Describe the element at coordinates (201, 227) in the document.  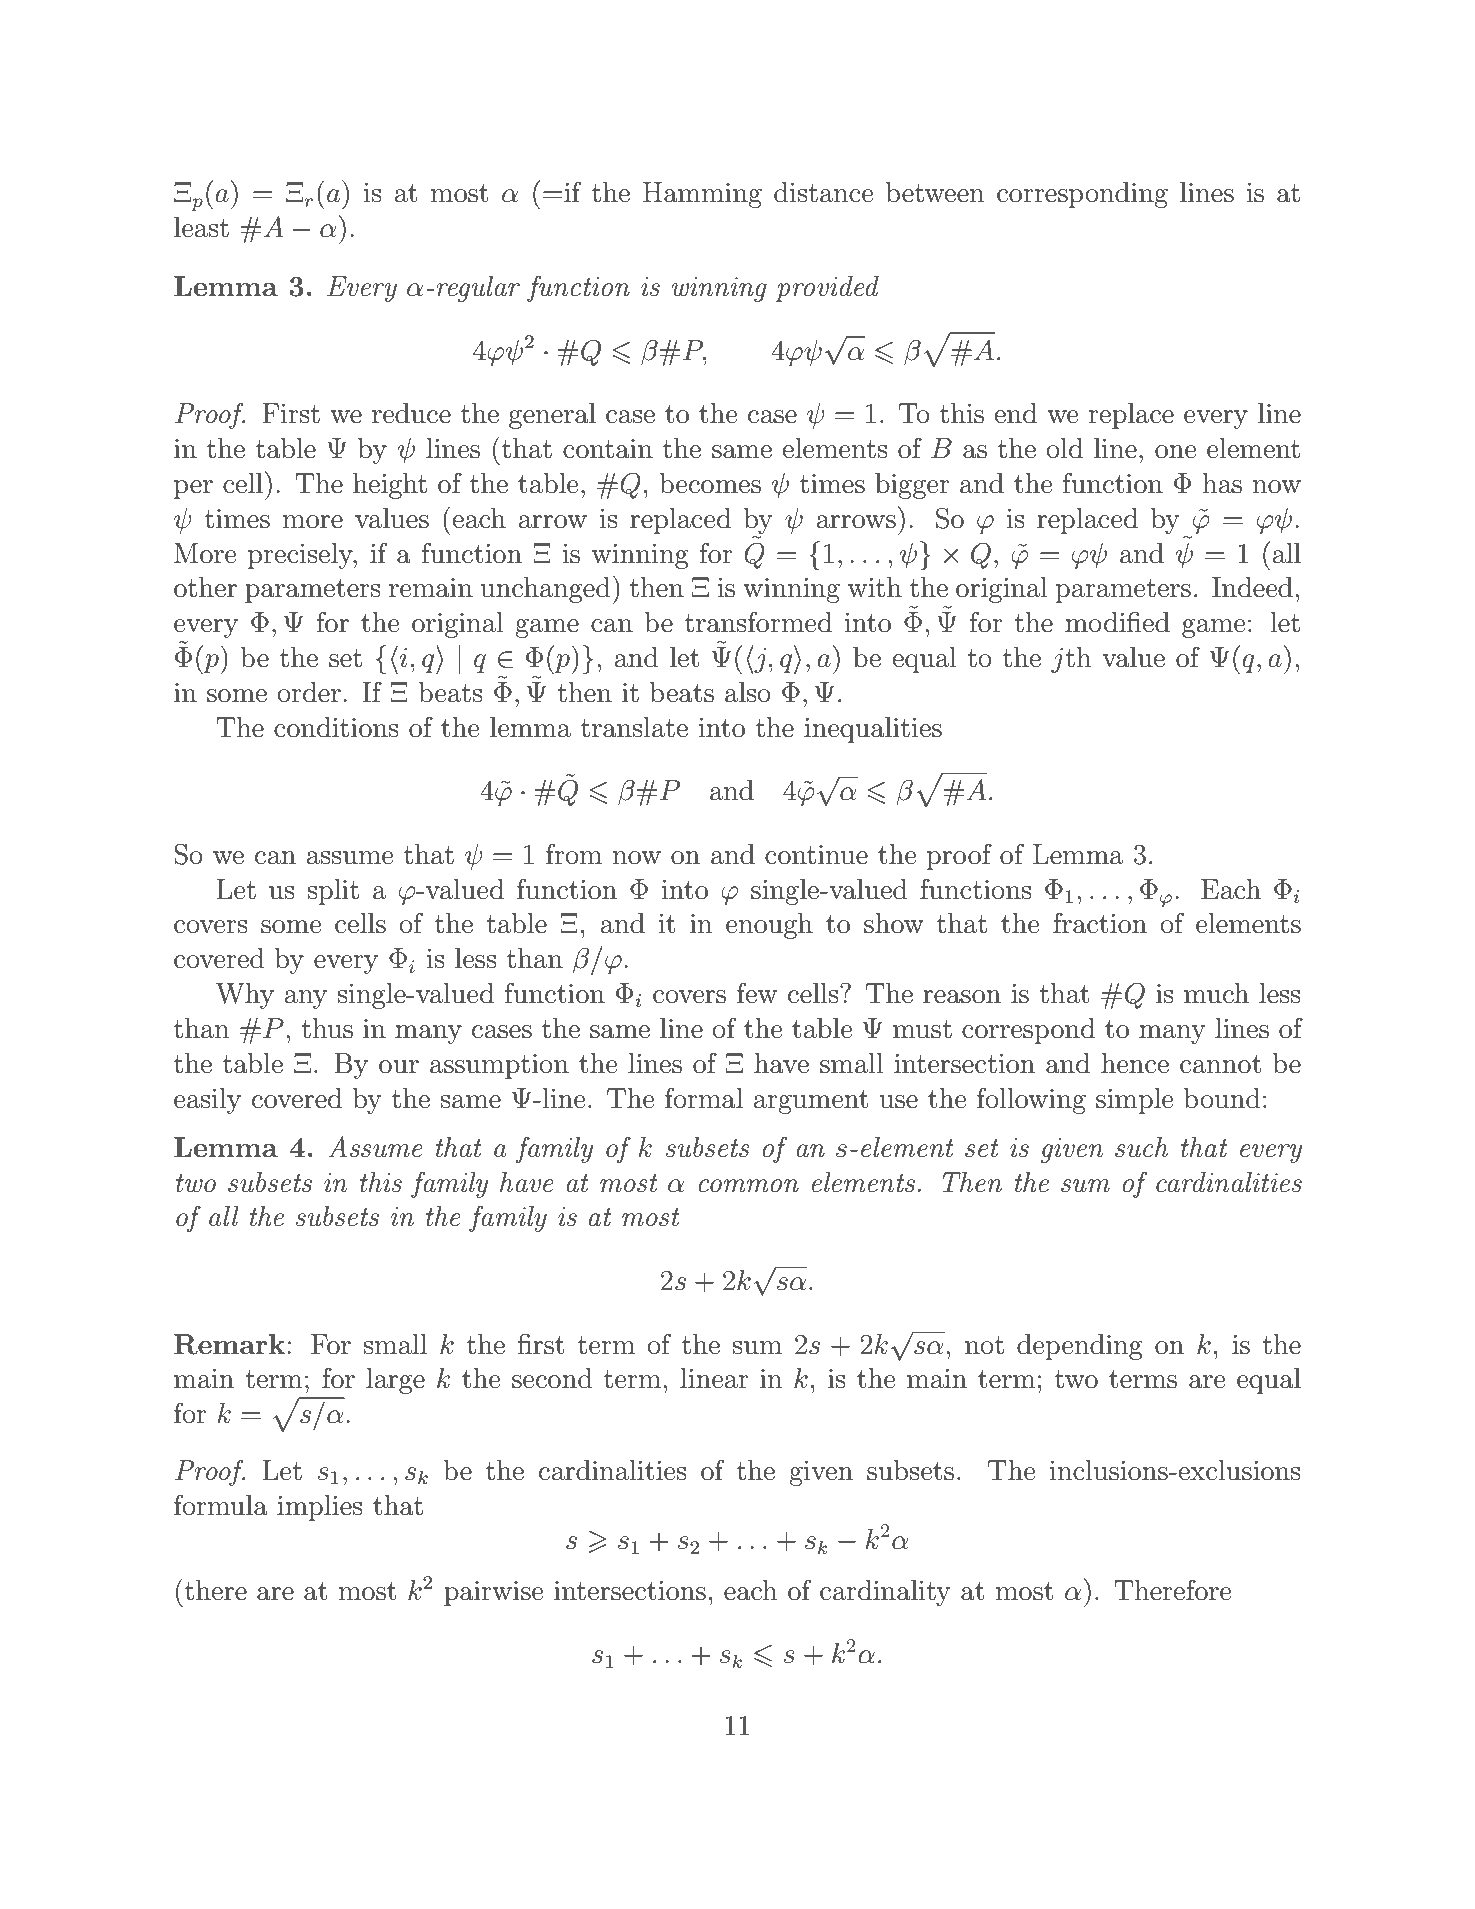
I see `least` at that location.
